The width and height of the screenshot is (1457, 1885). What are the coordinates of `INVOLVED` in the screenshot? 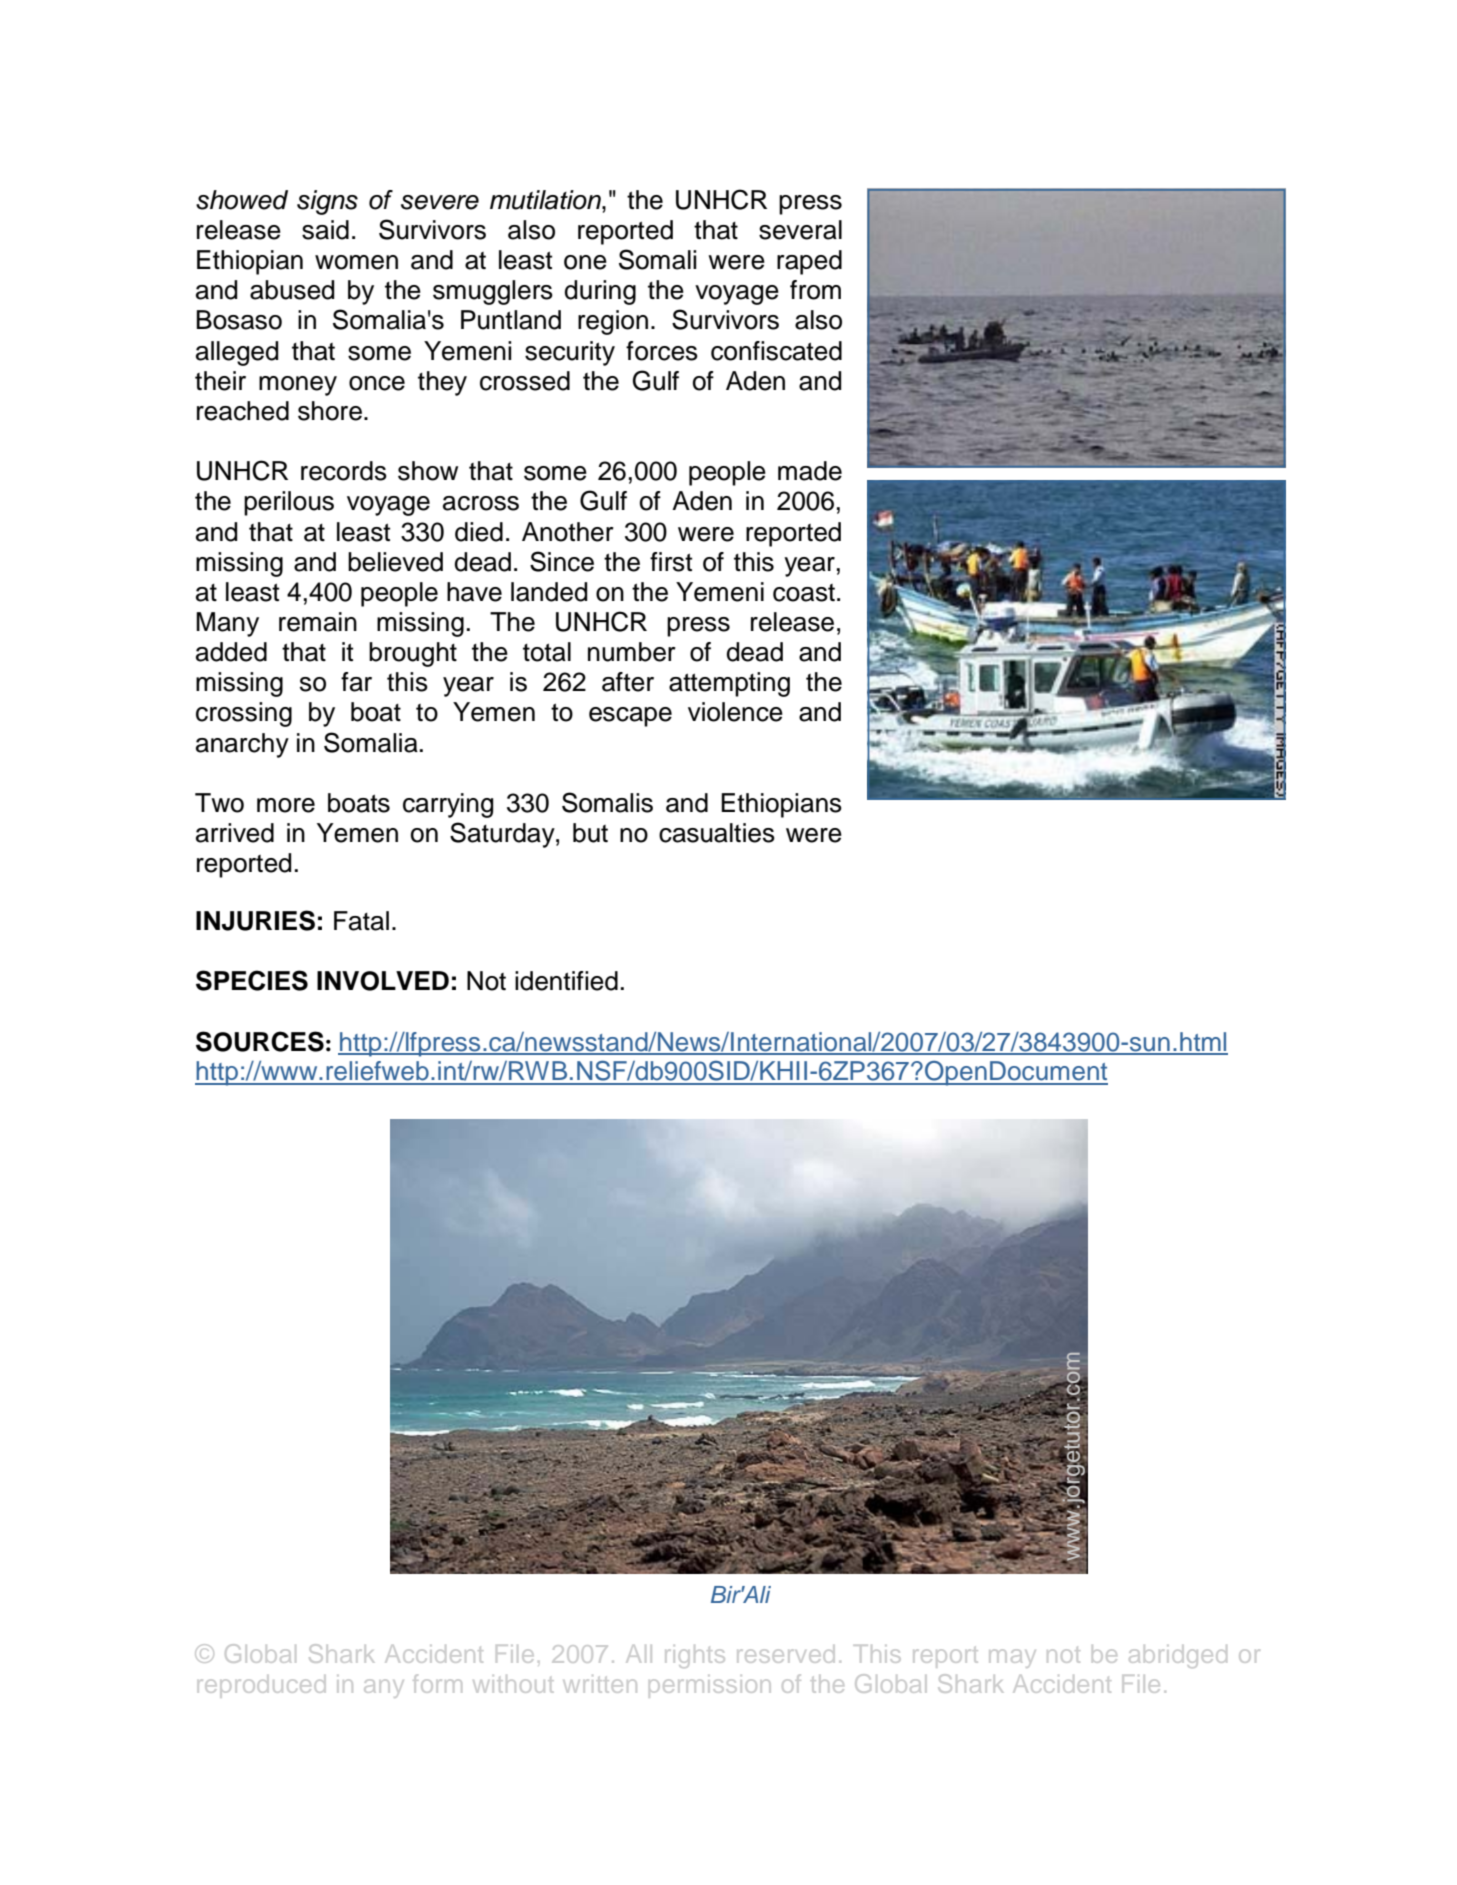 It's located at (383, 981).
